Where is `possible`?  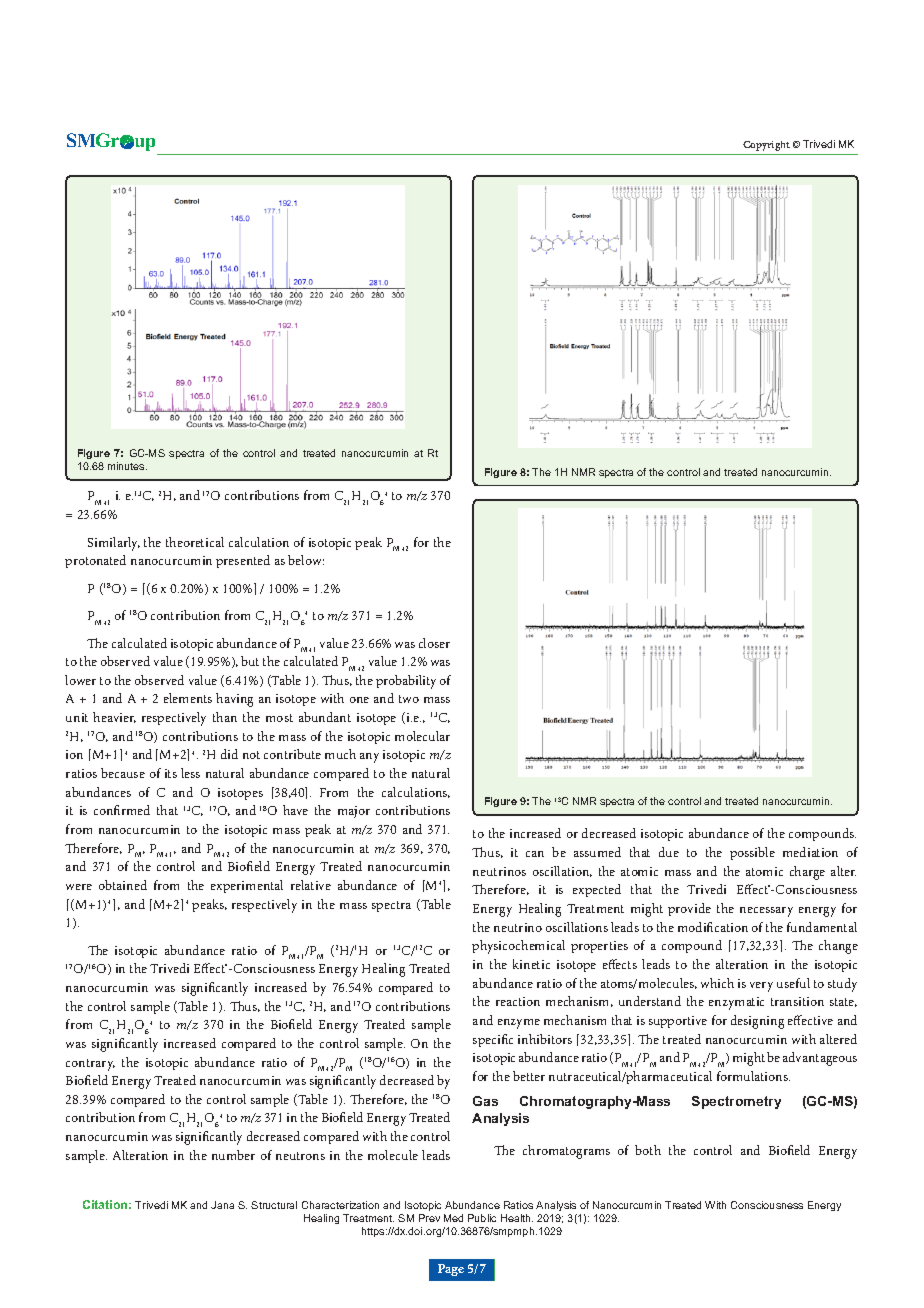 possible is located at coordinates (752, 853).
